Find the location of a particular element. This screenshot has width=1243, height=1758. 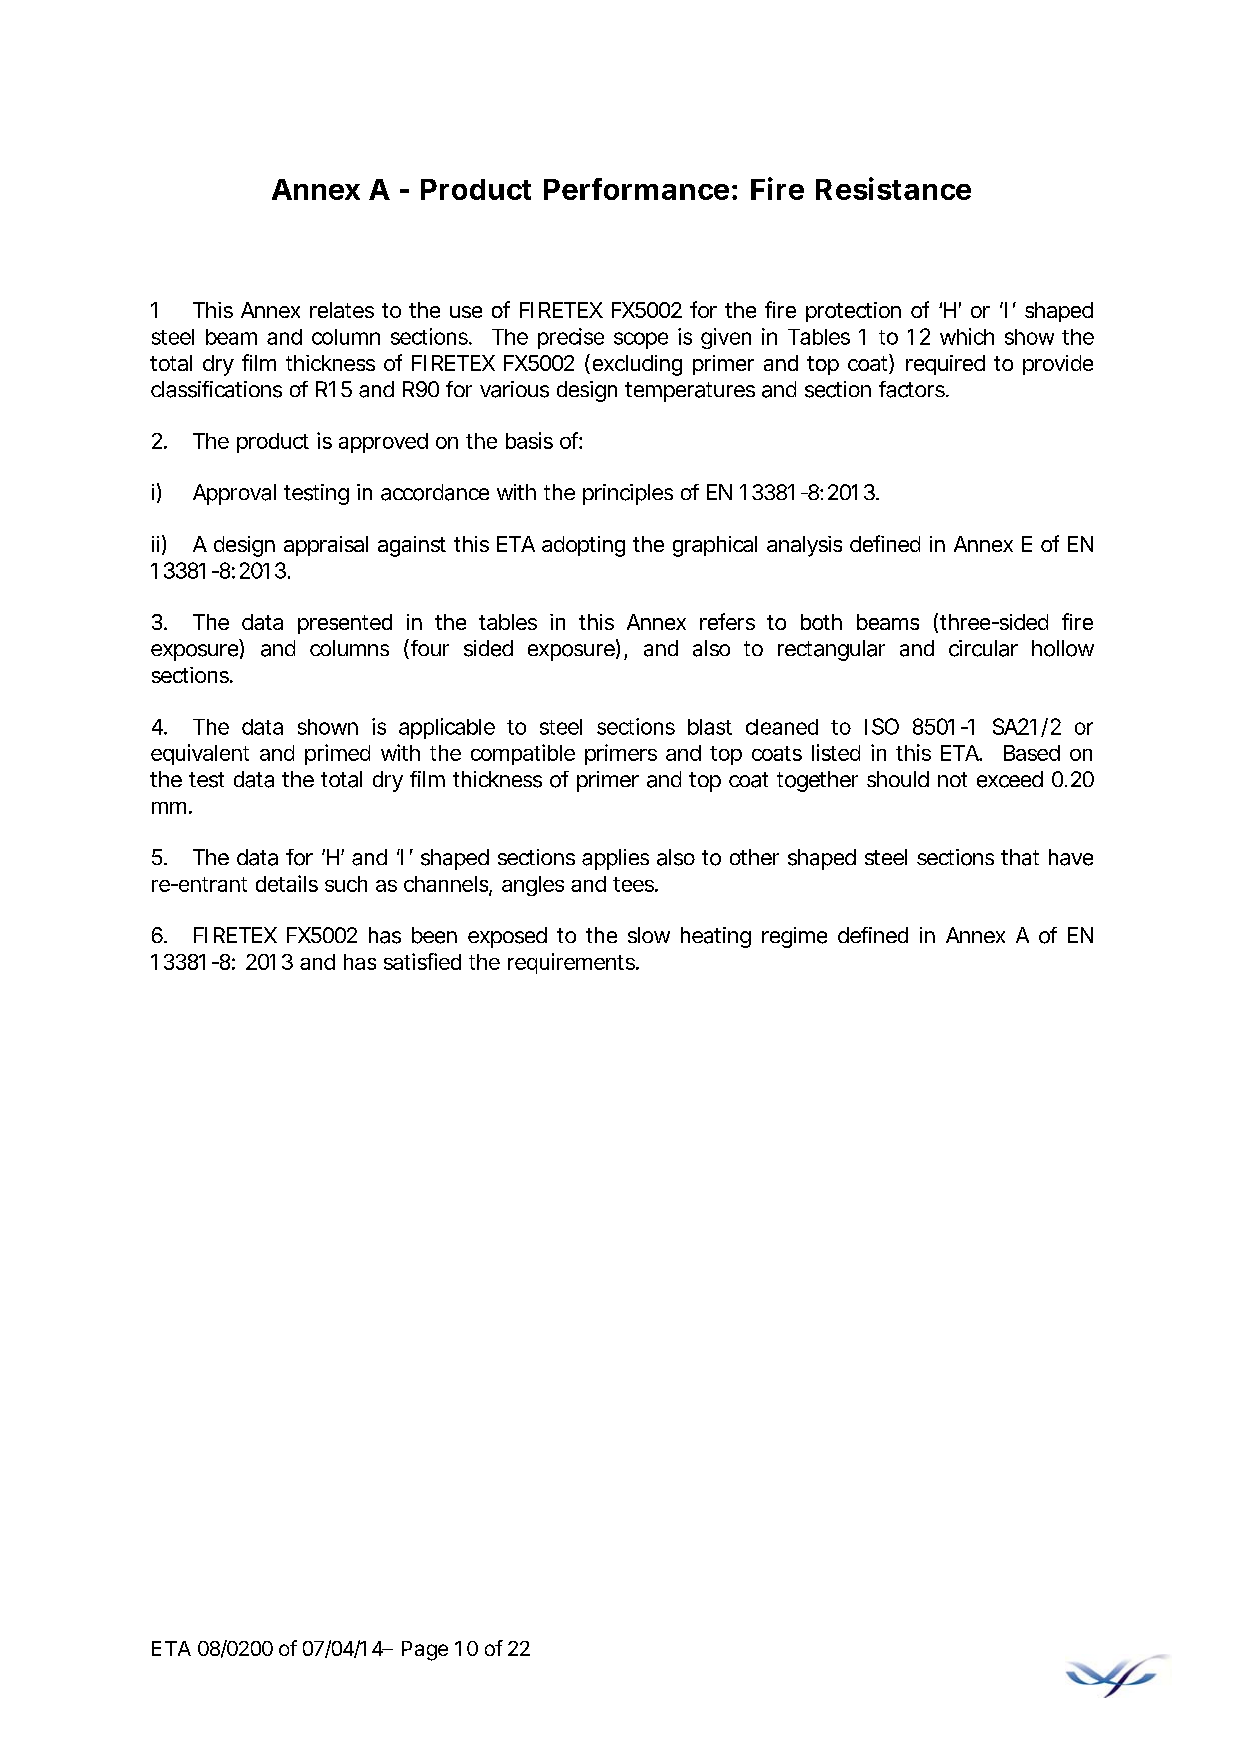

circular is located at coordinates (983, 648).
